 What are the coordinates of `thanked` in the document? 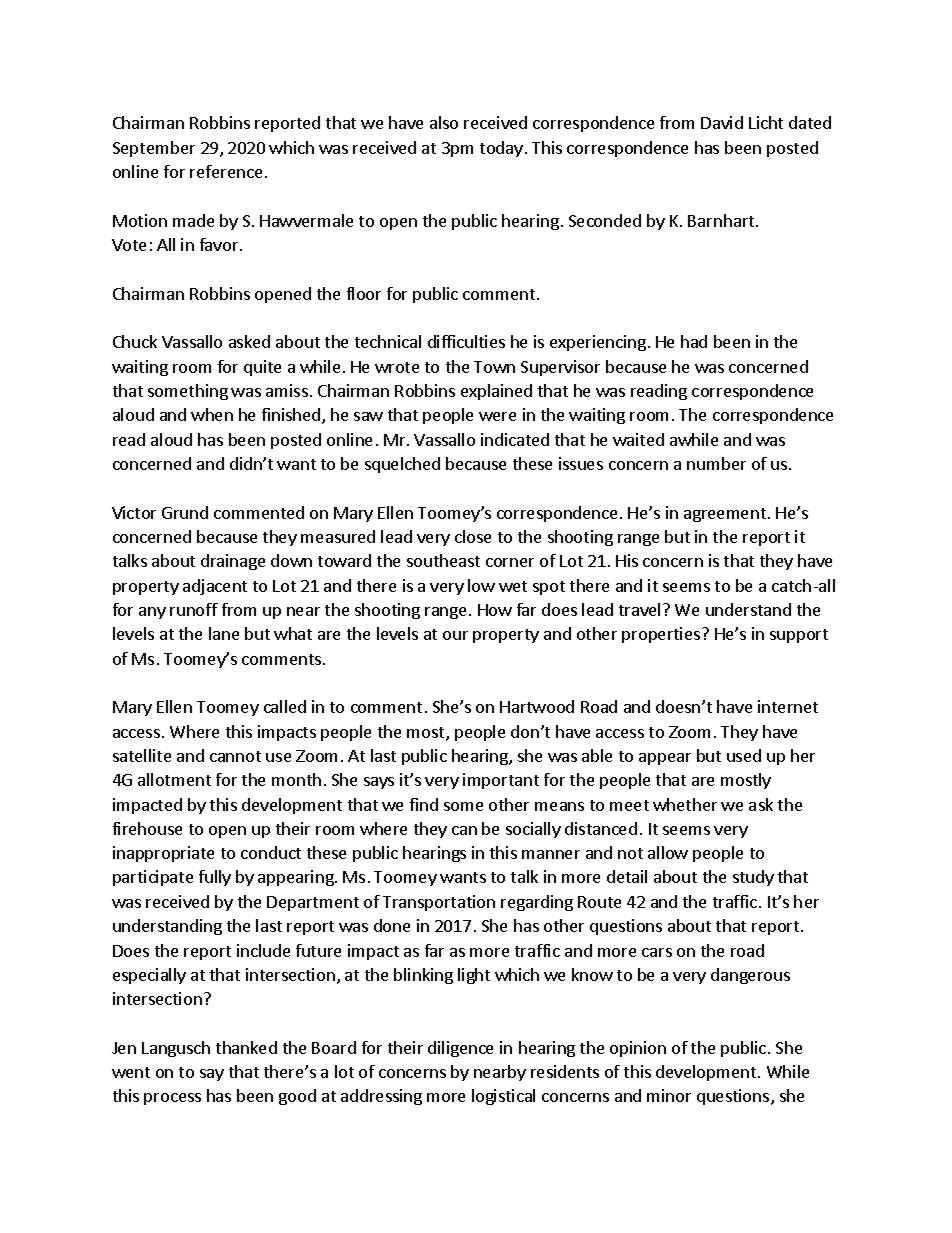 It's located at (246, 1047).
